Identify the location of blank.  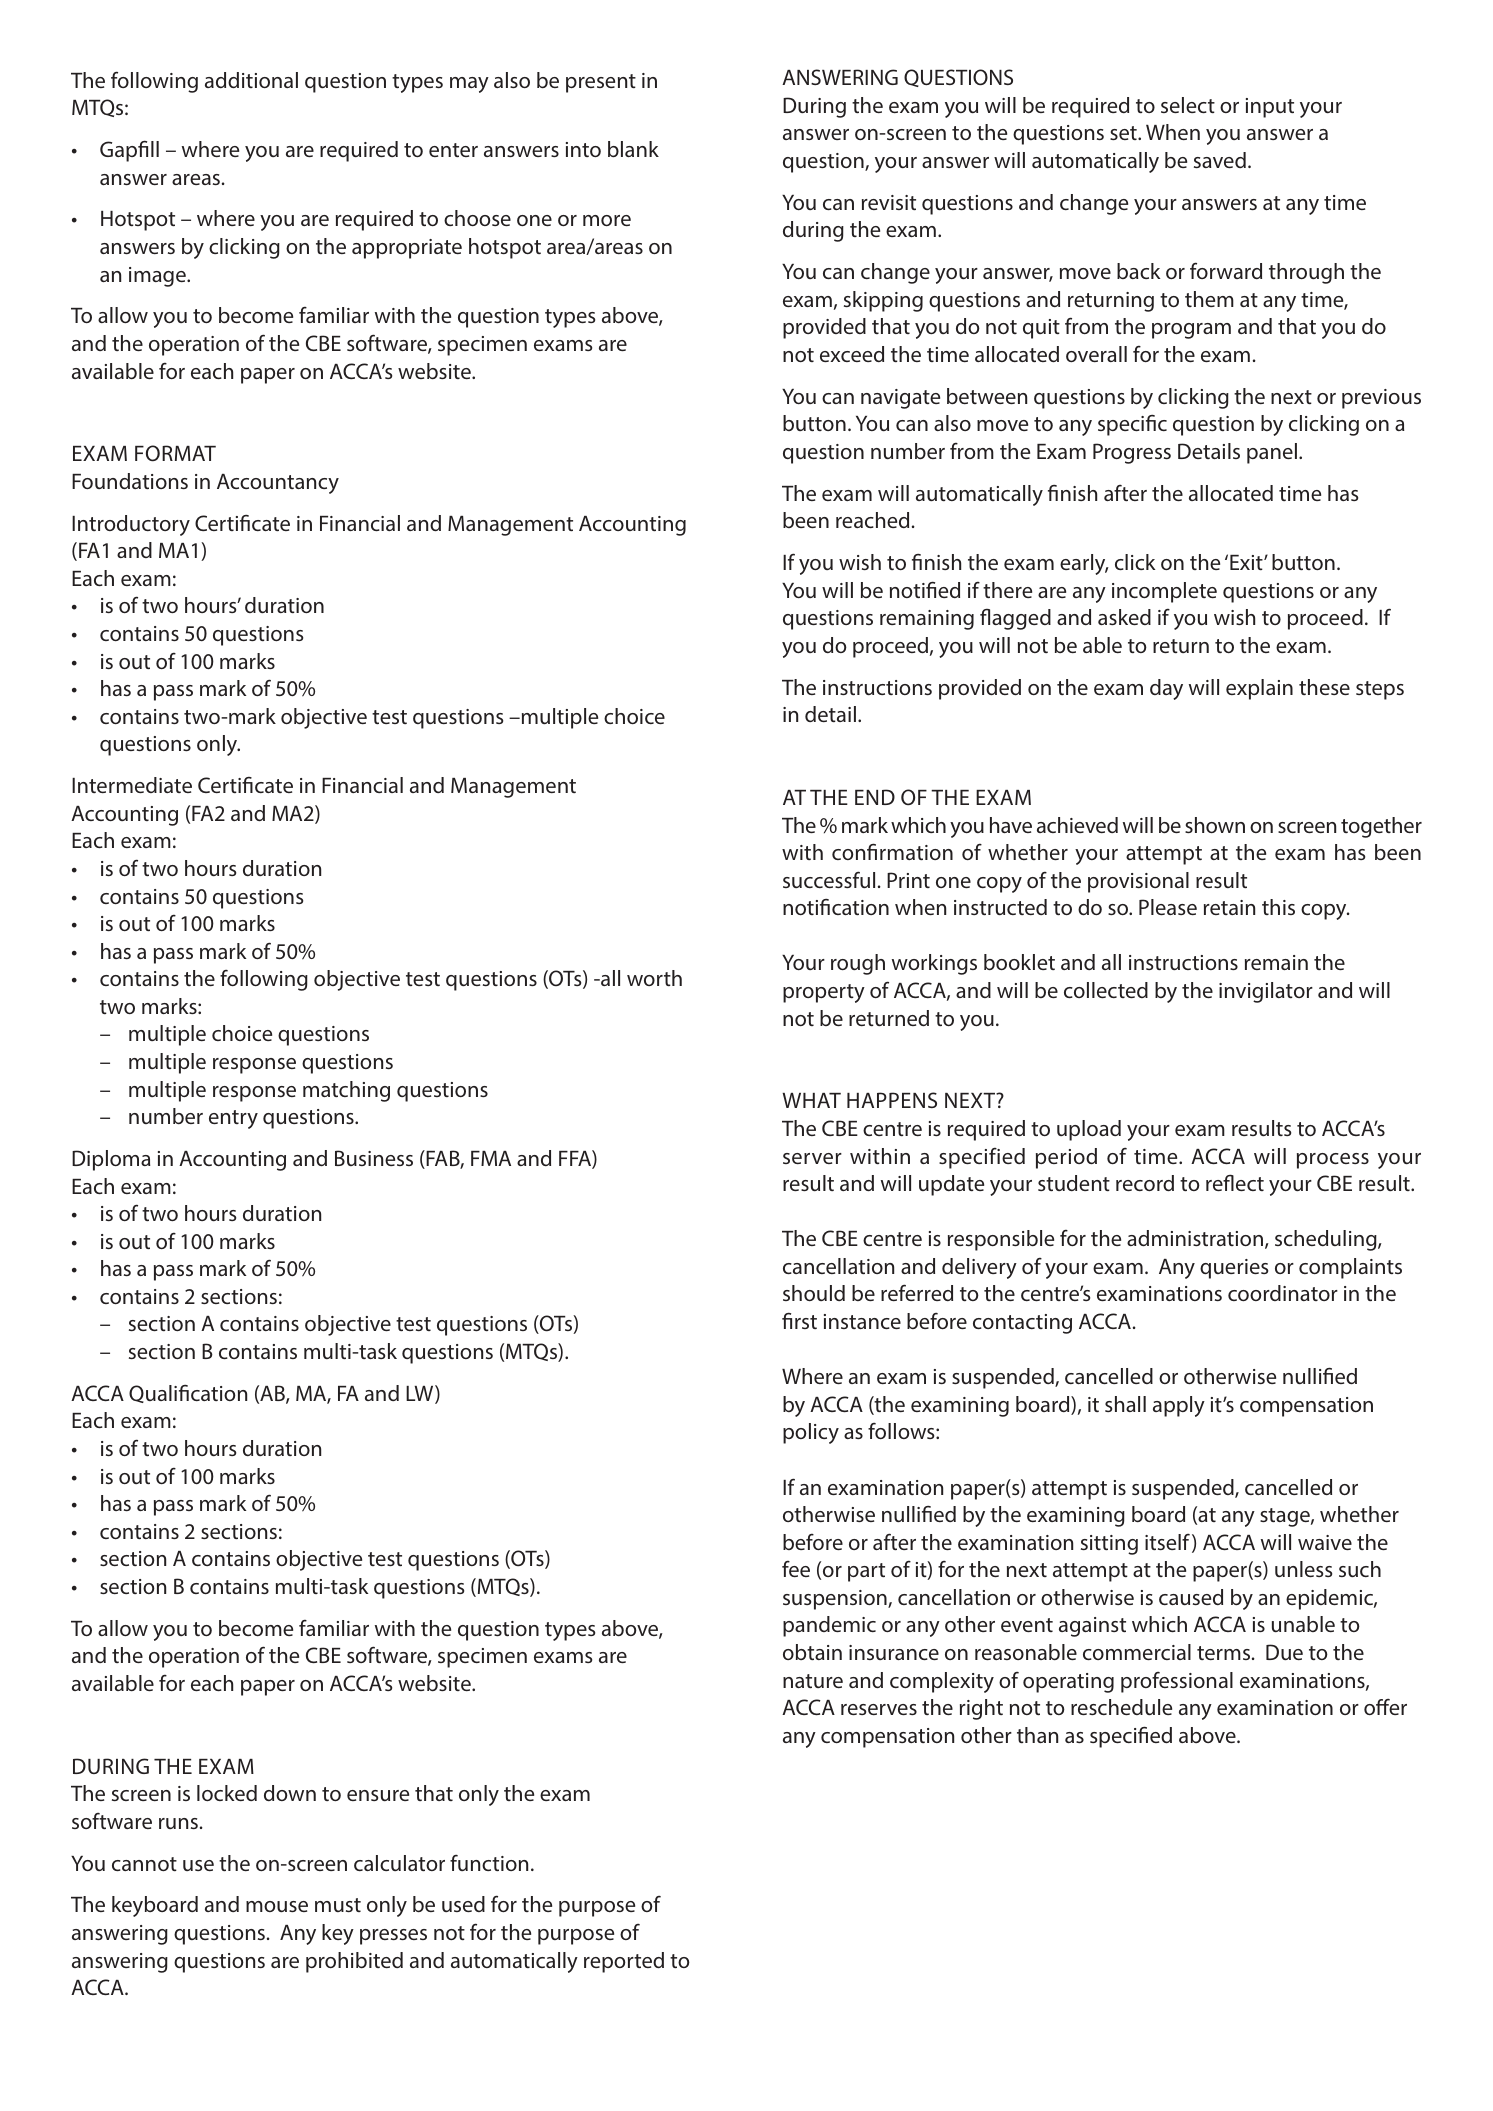
(633, 149).
